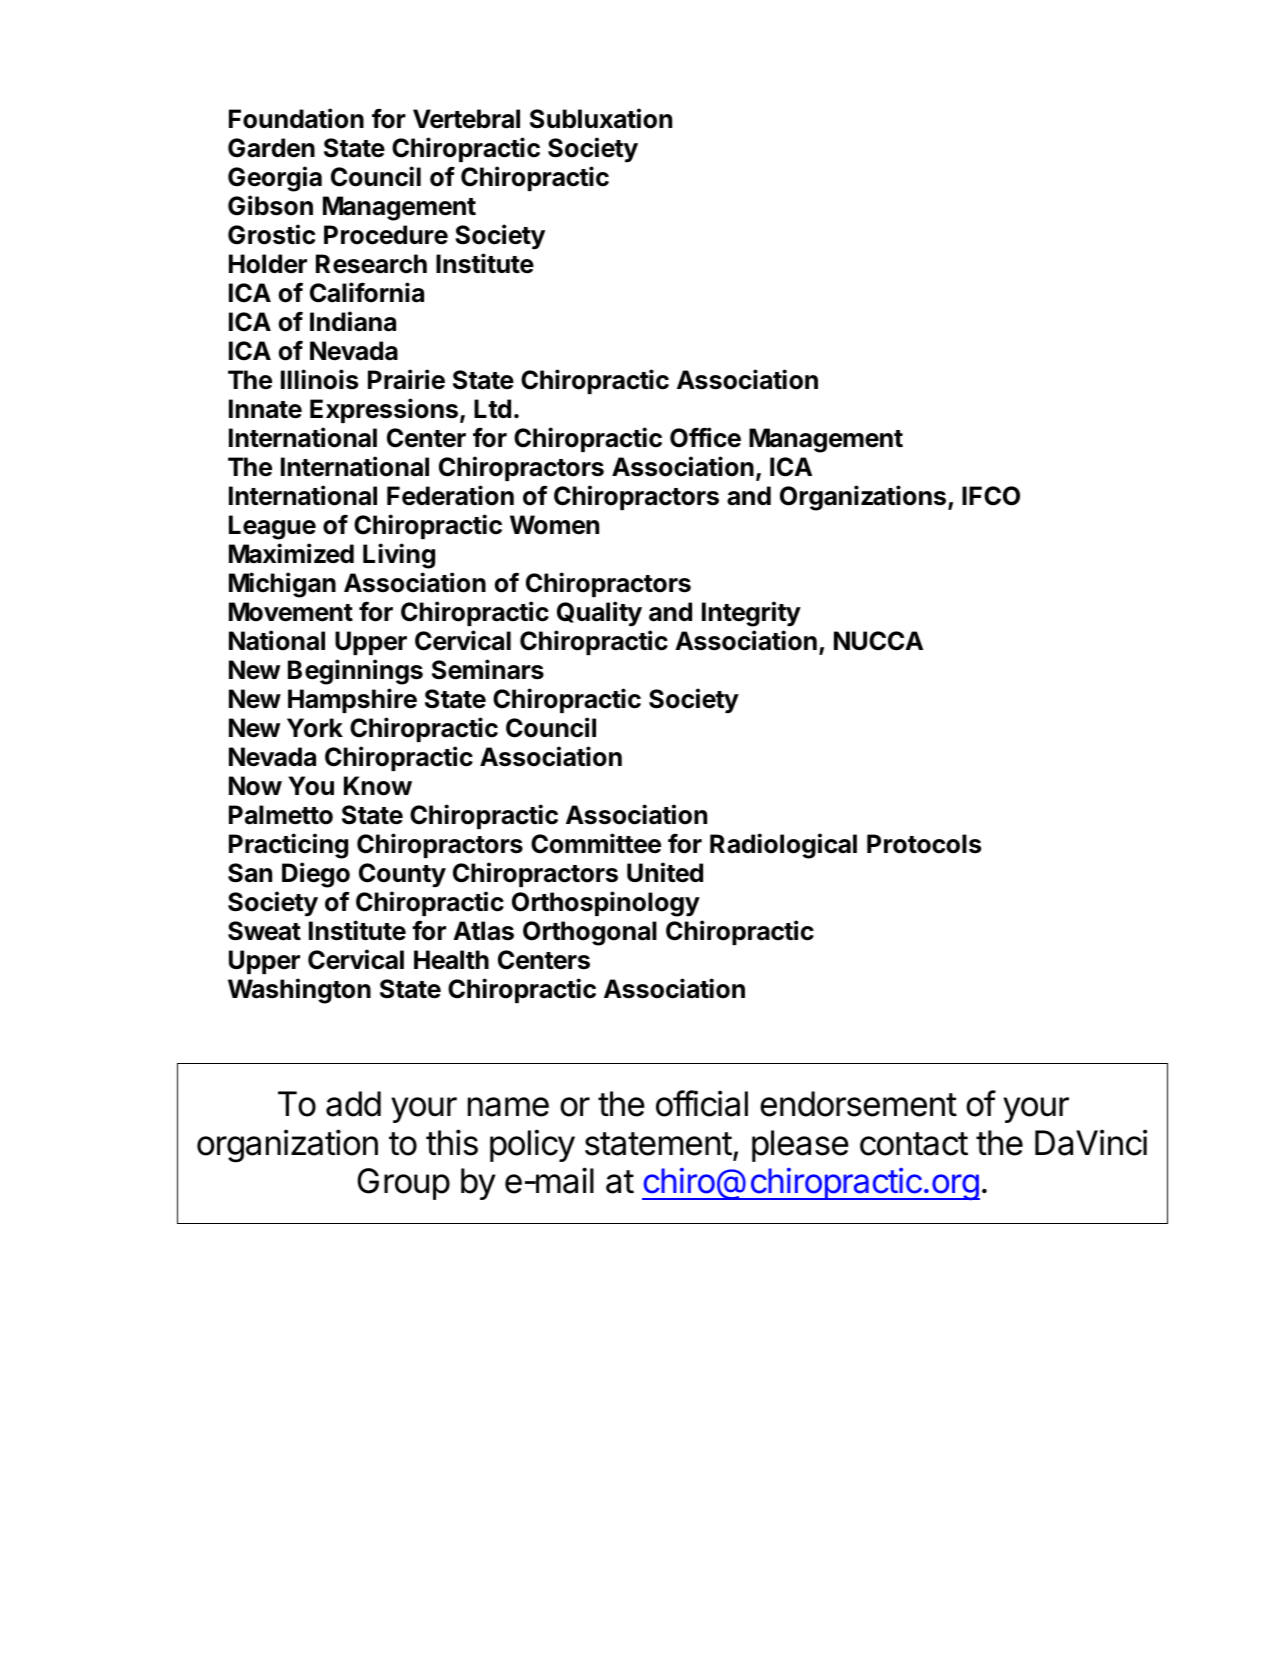  Describe the element at coordinates (599, 614) in the image. I see `Quality` at that location.
